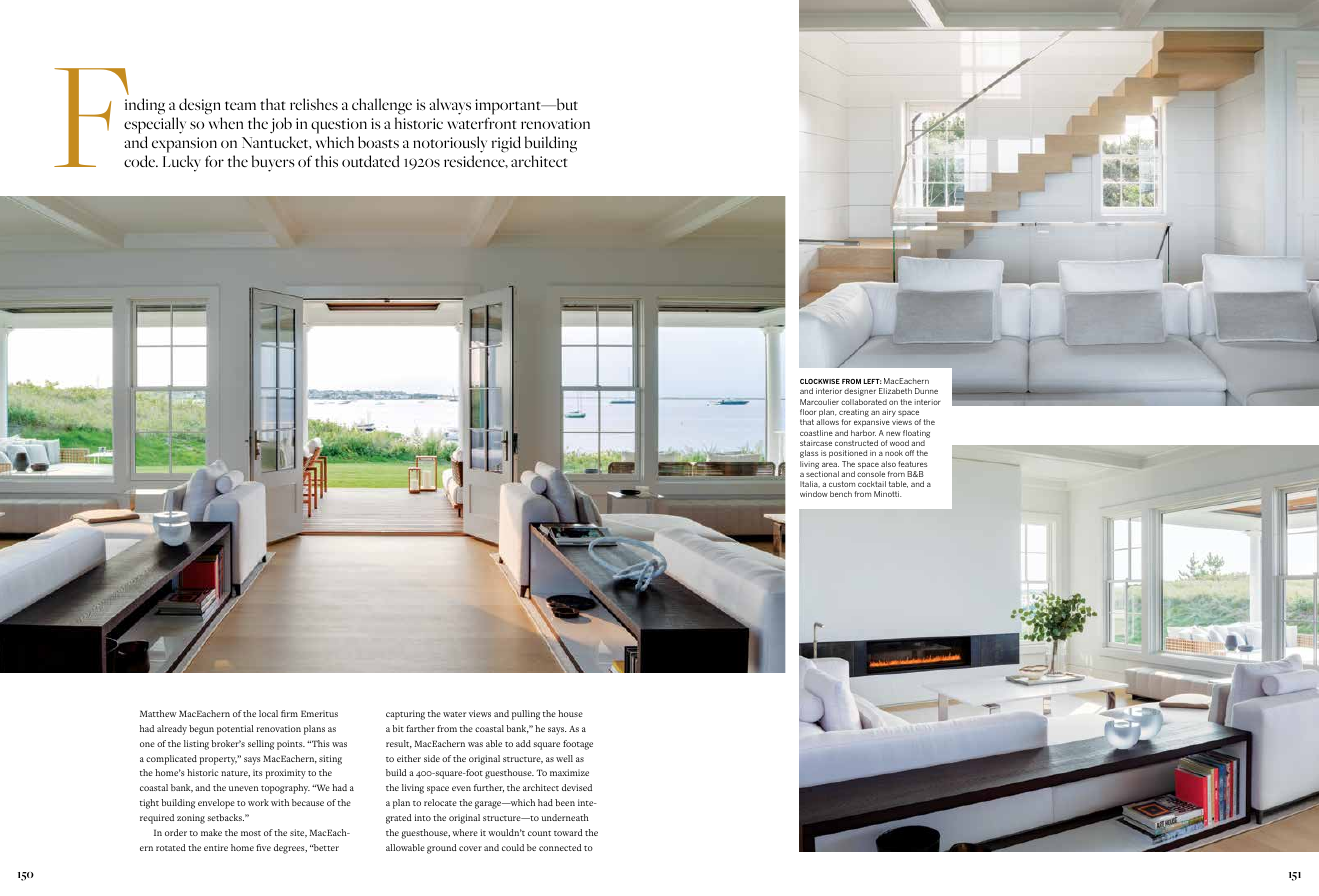 Image resolution: width=1319 pixels, height=896 pixels. What do you see at coordinates (873, 381) in the page?
I see `LEFT` at bounding box center [873, 381].
